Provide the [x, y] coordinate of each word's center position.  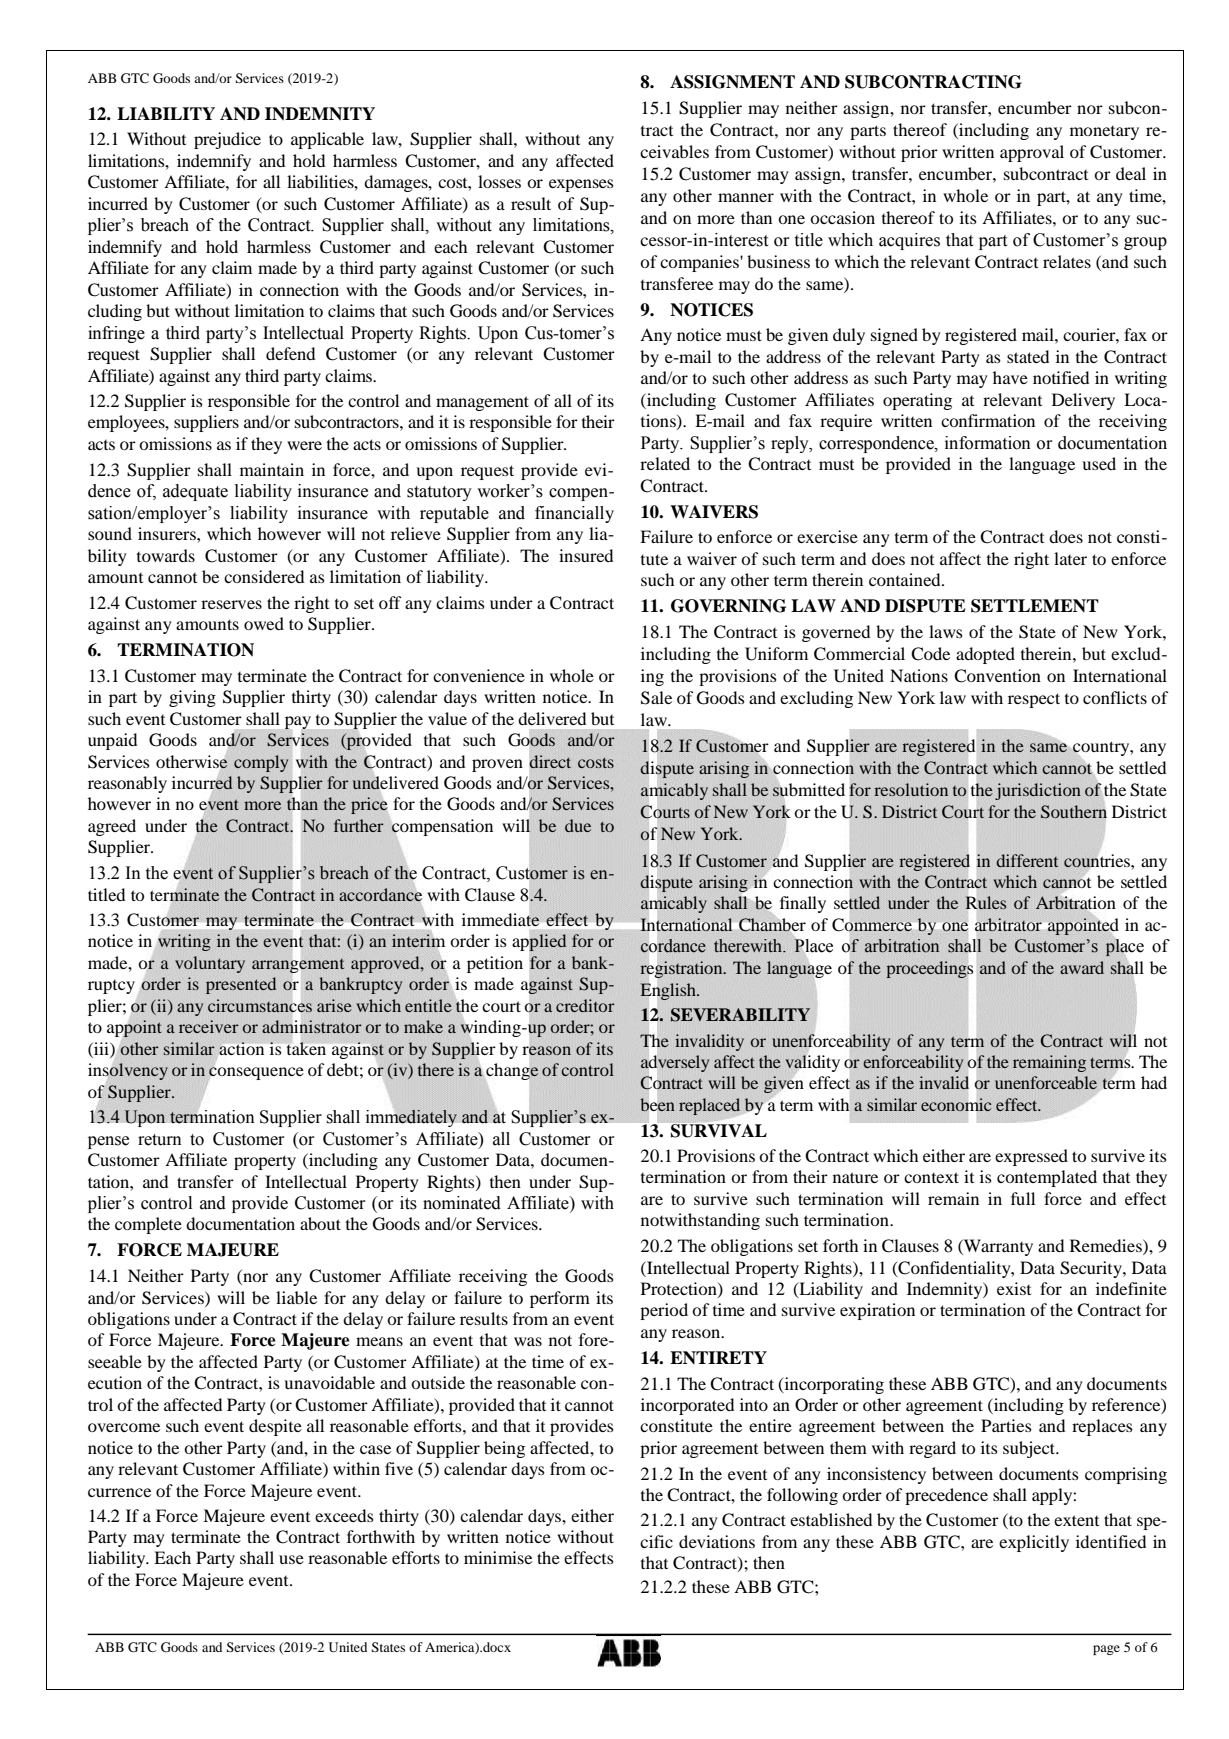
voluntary [210, 964]
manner [746, 197]
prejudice [227, 140]
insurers [168, 533]
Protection [680, 1289]
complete [148, 1225]
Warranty [997, 1247]
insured [586, 555]
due [578, 825]
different [1027, 860]
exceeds [344, 1515]
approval [1032, 153]
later [1070, 558]
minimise [498, 1557]
